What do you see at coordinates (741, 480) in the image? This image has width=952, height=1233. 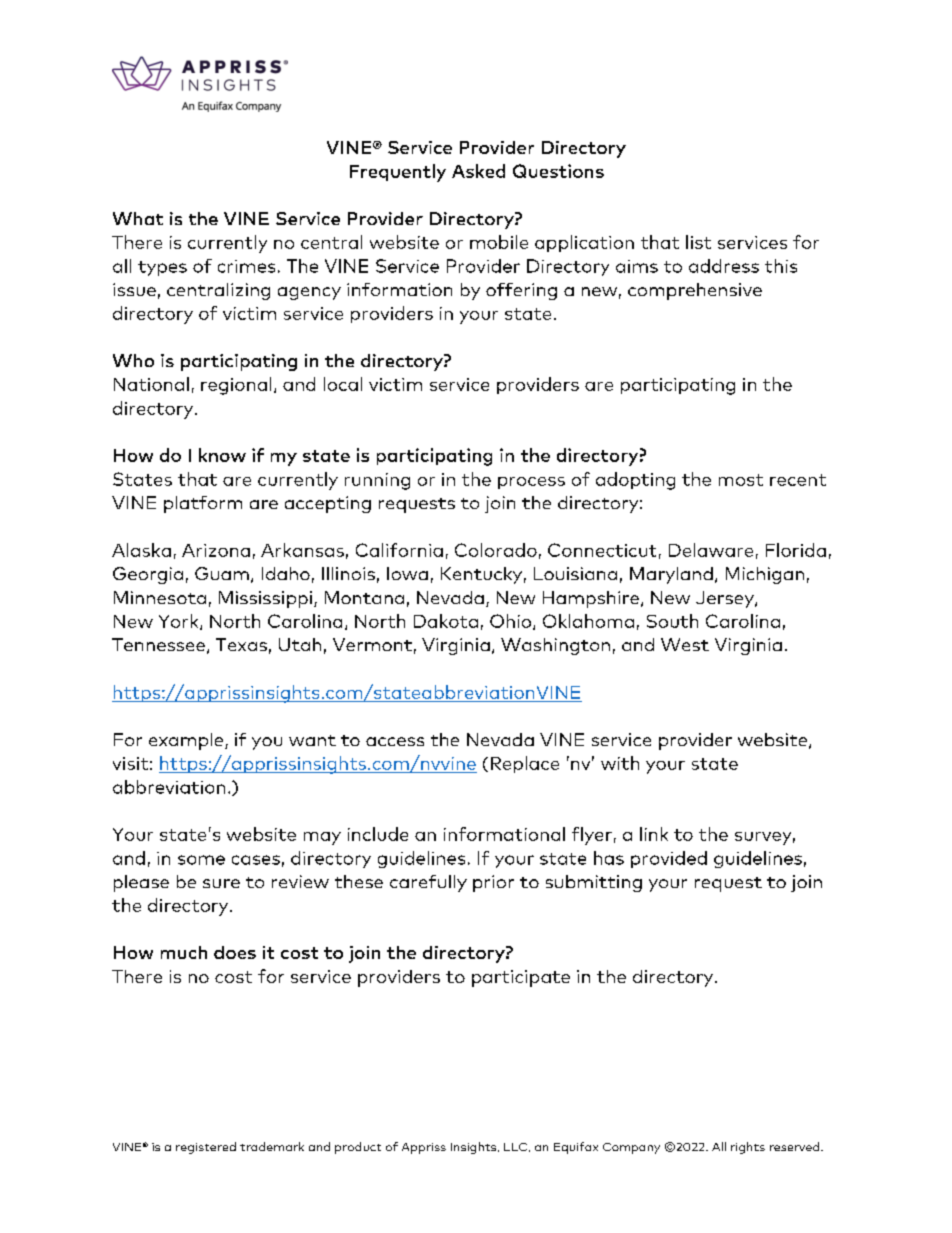 I see `most` at bounding box center [741, 480].
